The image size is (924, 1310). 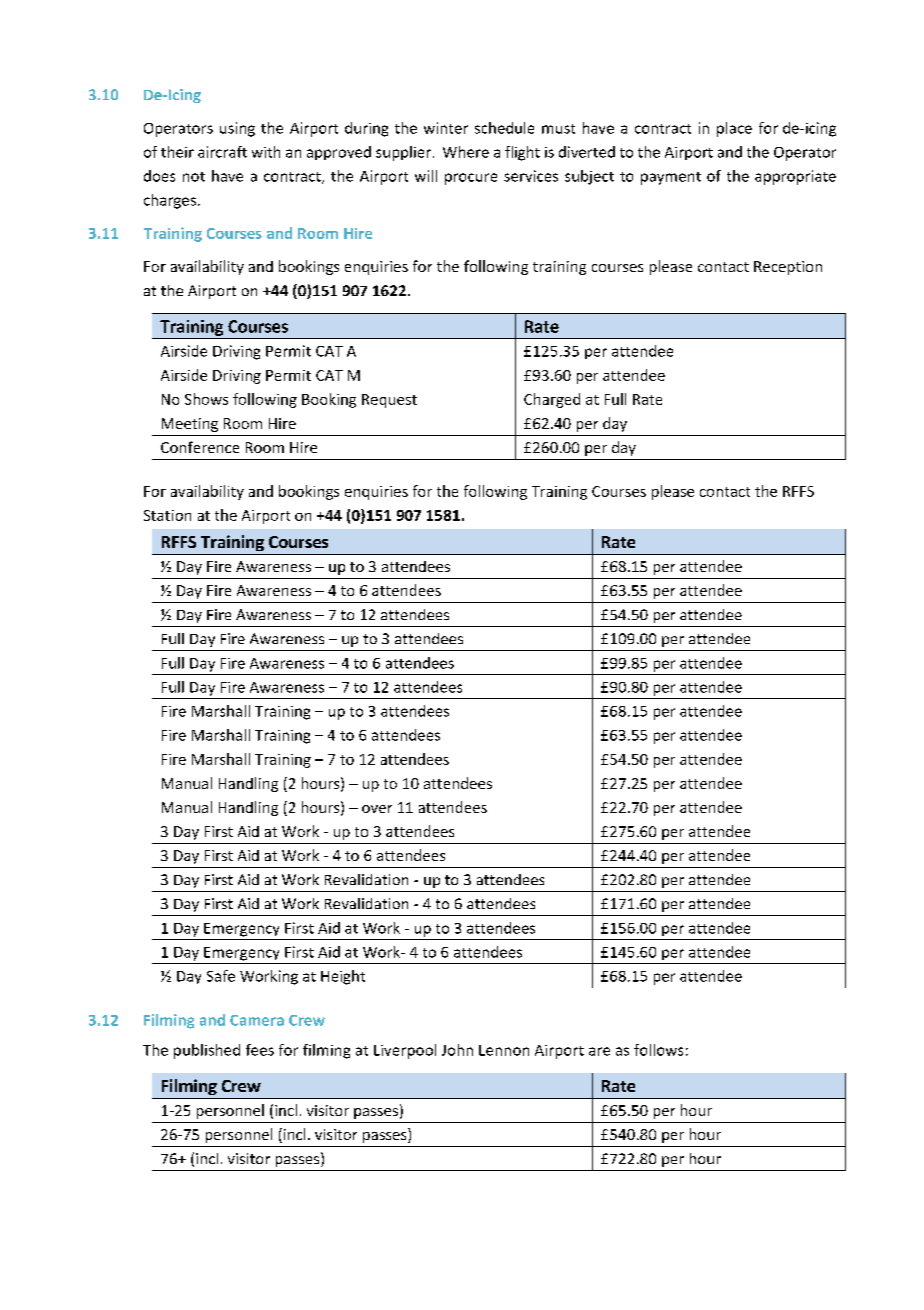 I want to click on Station, so click(x=167, y=515).
